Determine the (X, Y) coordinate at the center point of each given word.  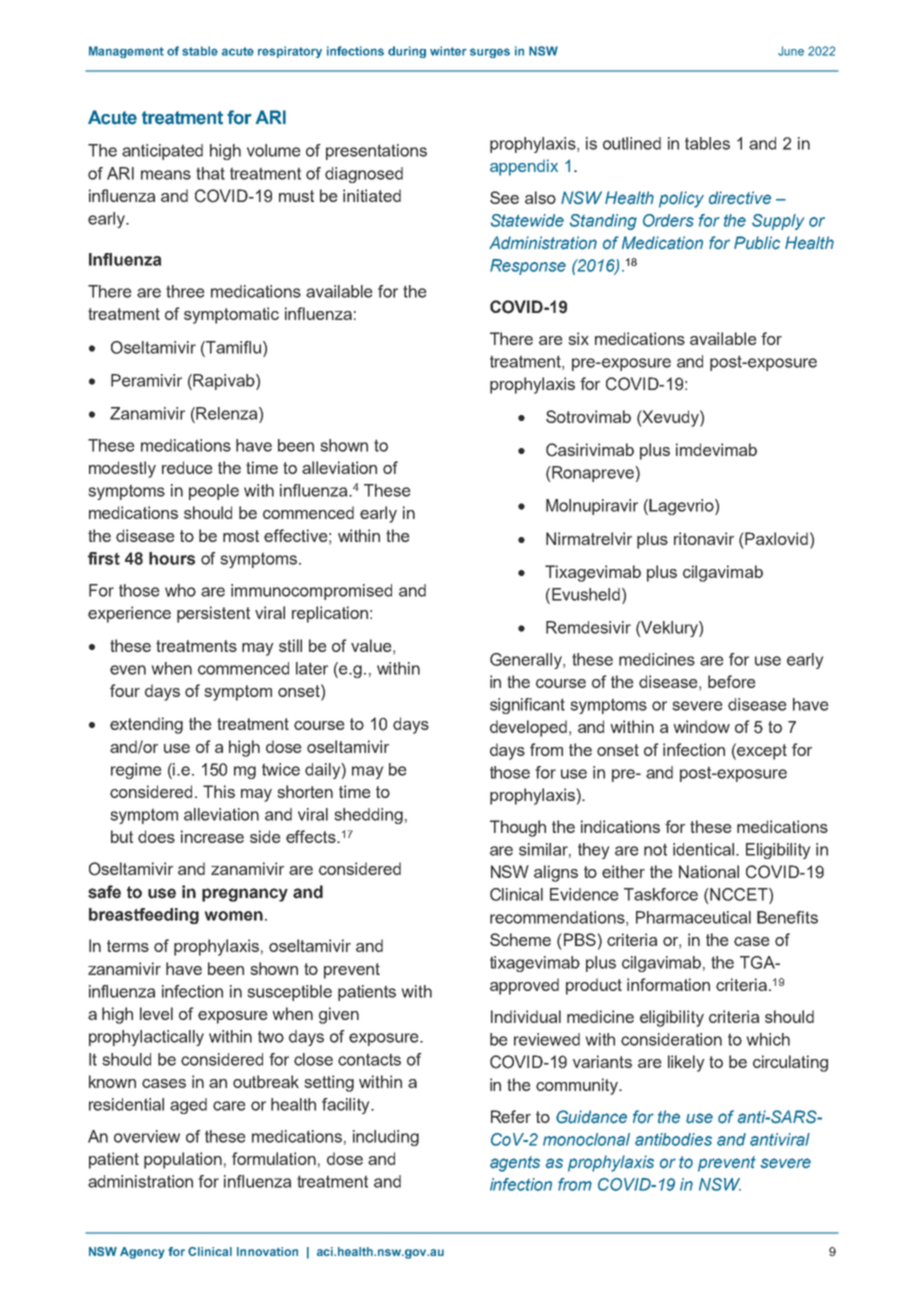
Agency (142, 1253)
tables (707, 143)
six (578, 338)
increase (212, 836)
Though (518, 828)
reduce (187, 467)
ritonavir (704, 538)
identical (703, 849)
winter (448, 51)
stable (200, 51)
